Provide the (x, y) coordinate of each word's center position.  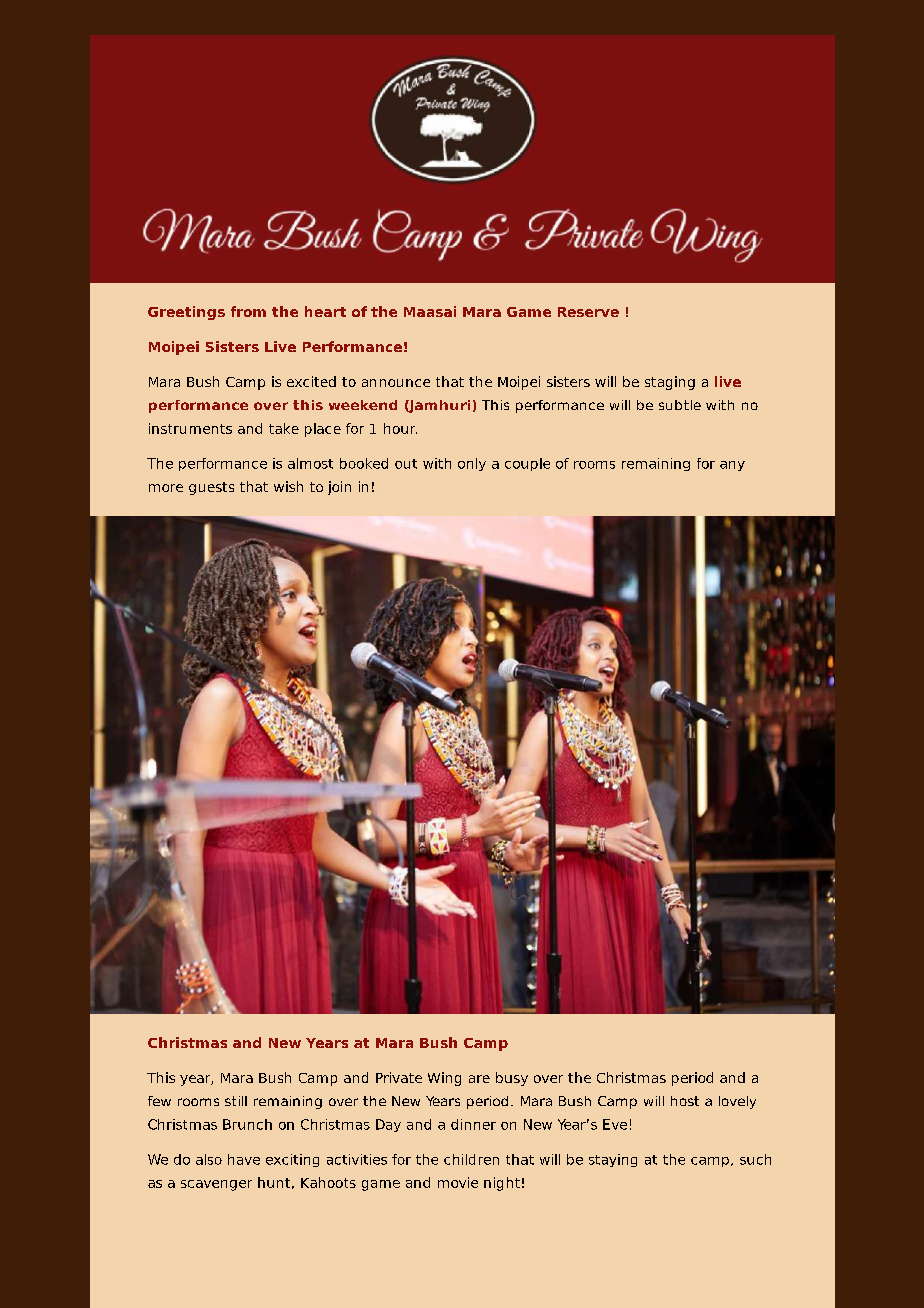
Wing (444, 1079)
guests (211, 488)
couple (527, 464)
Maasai (430, 311)
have (244, 1159)
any (732, 466)
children (471, 1159)
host (685, 1101)
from (248, 311)
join (339, 488)
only (472, 464)
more (166, 488)
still (236, 1101)
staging (670, 383)
